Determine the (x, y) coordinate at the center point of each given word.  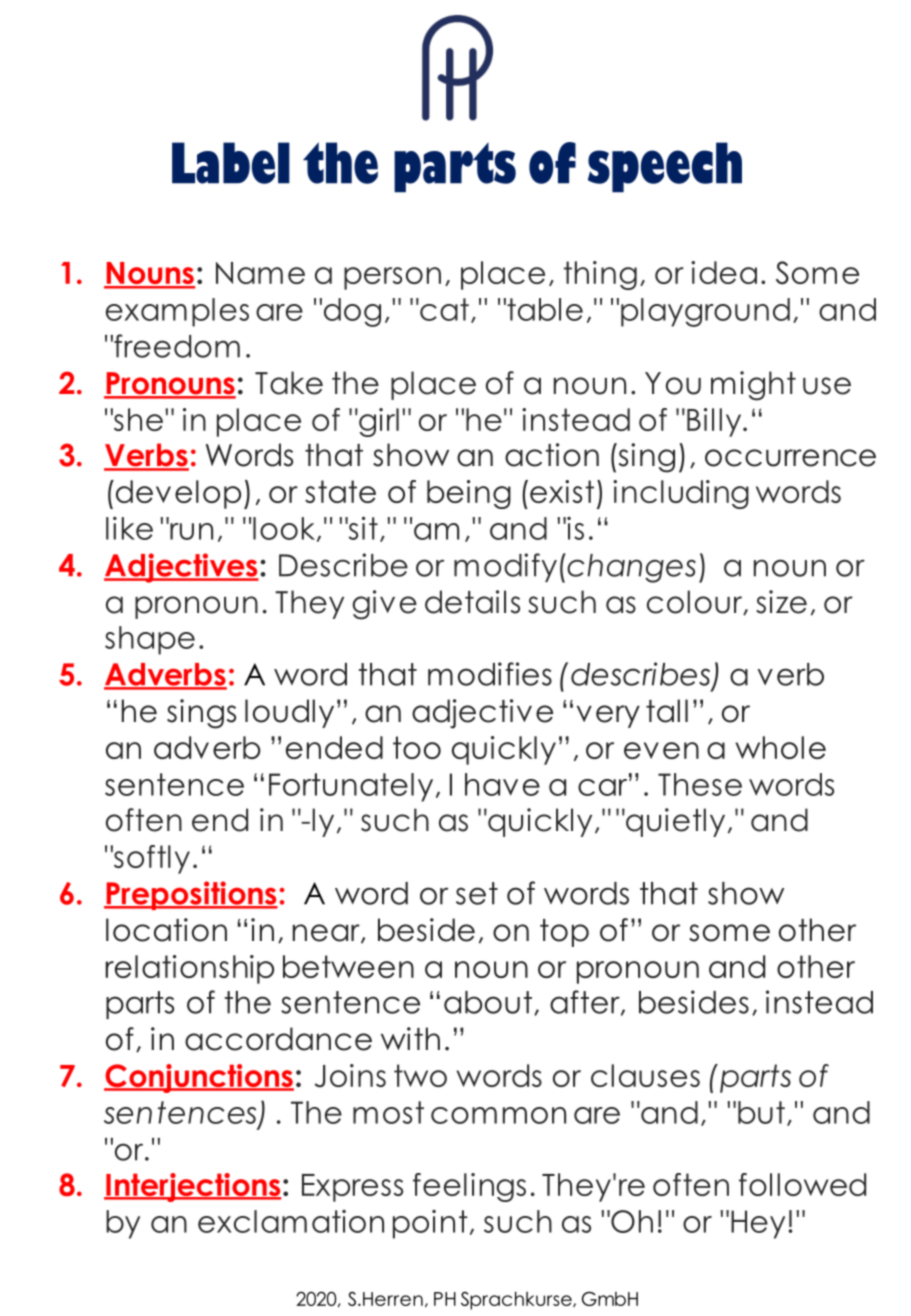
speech (665, 167)
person (392, 278)
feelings (469, 1187)
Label (231, 163)
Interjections (192, 1187)
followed (802, 1184)
